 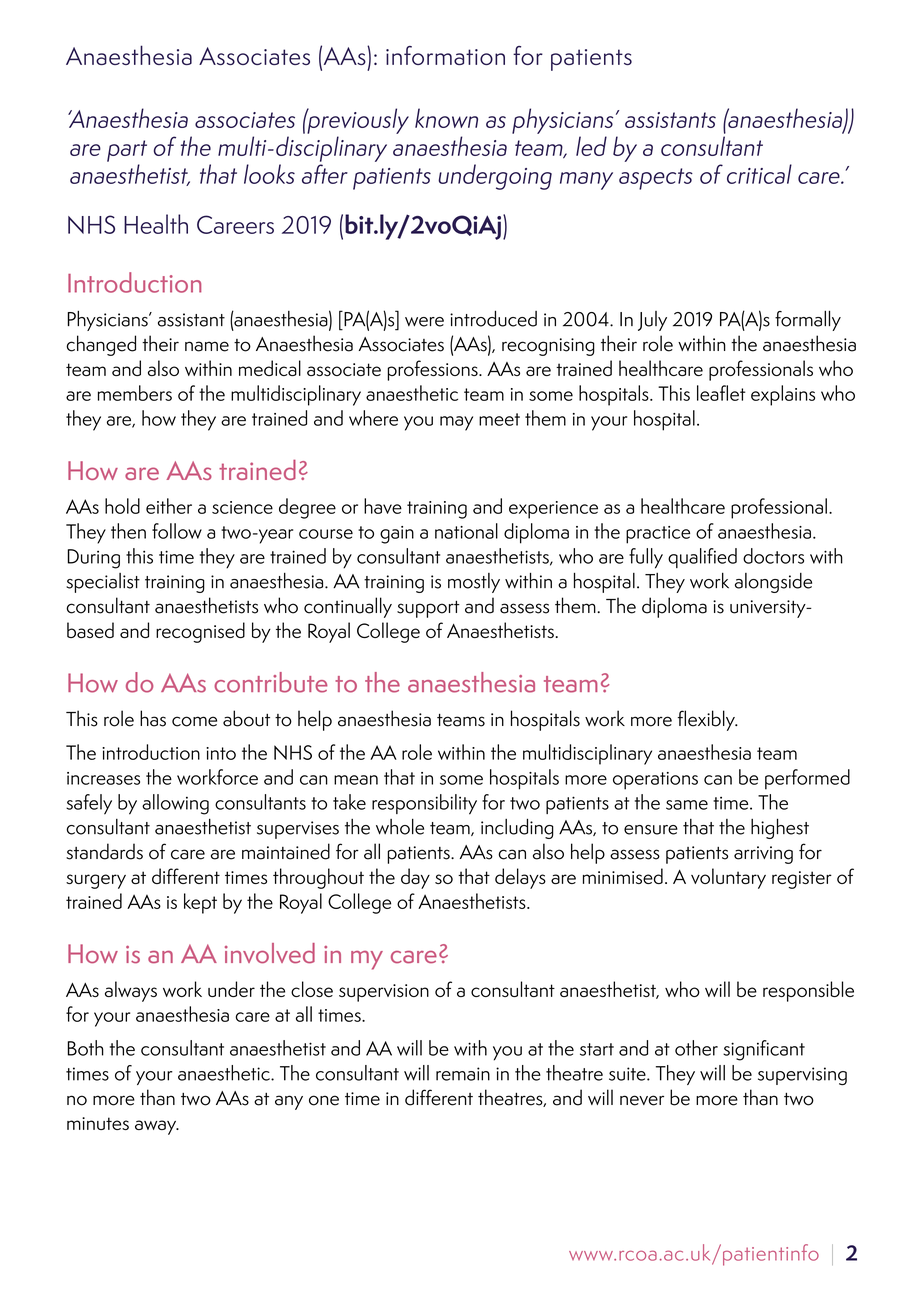 What do you see at coordinates (127, 151) in the image?
I see `part` at bounding box center [127, 151].
